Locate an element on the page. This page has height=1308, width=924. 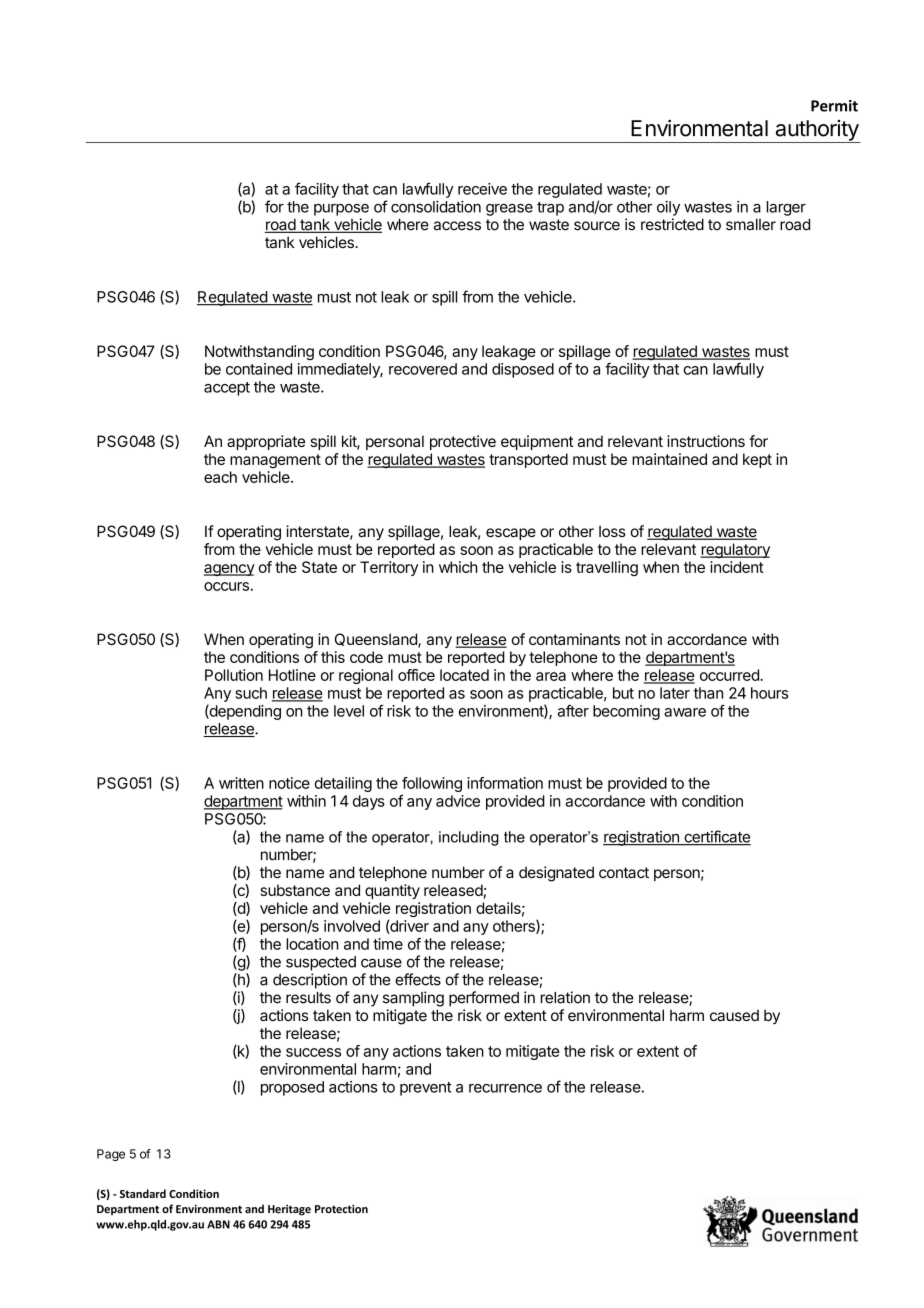
kept is located at coordinates (757, 460).
